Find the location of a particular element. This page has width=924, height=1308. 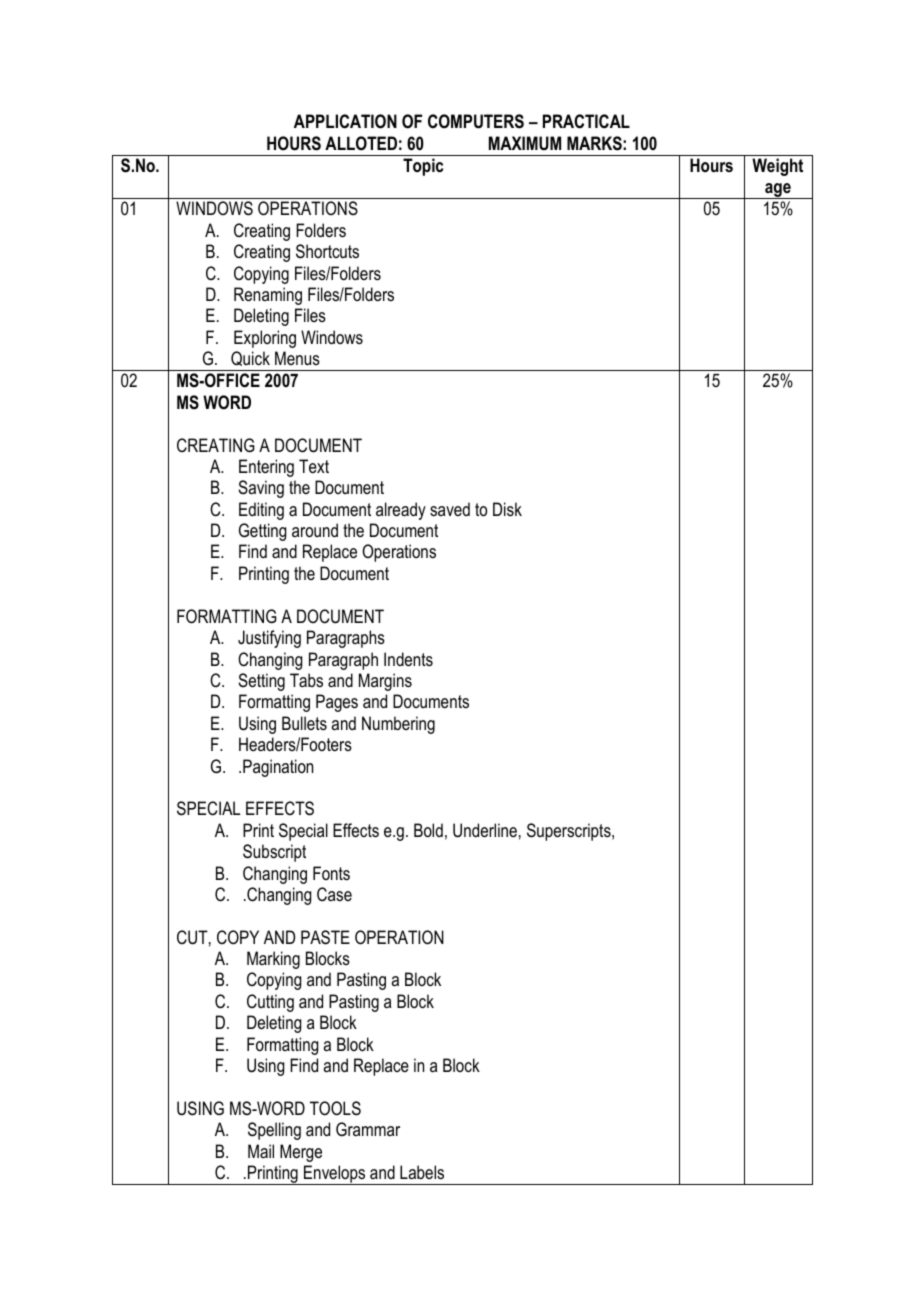

MAXIMUM is located at coordinates (525, 143).
